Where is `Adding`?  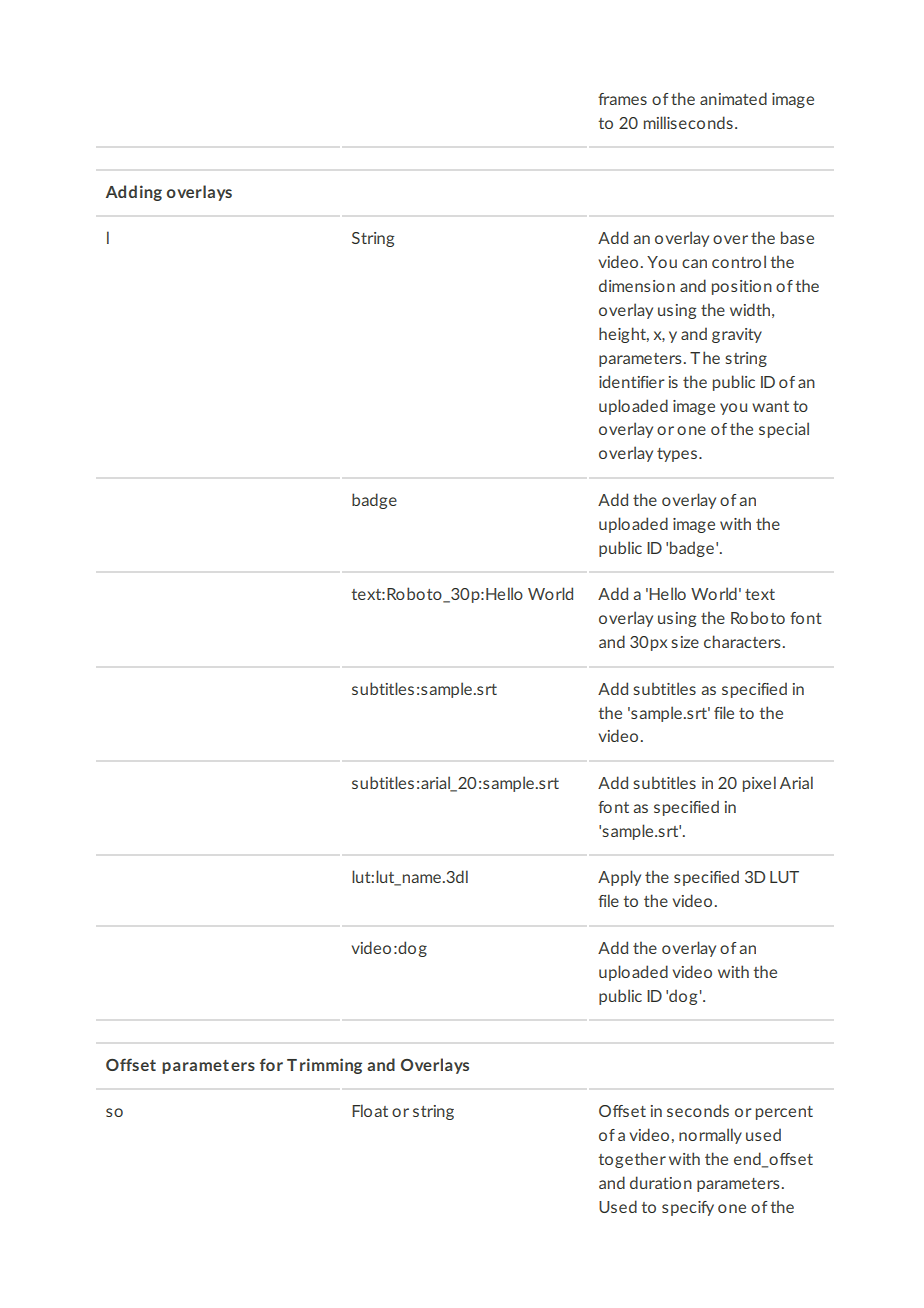
Adding is located at coordinates (134, 193).
